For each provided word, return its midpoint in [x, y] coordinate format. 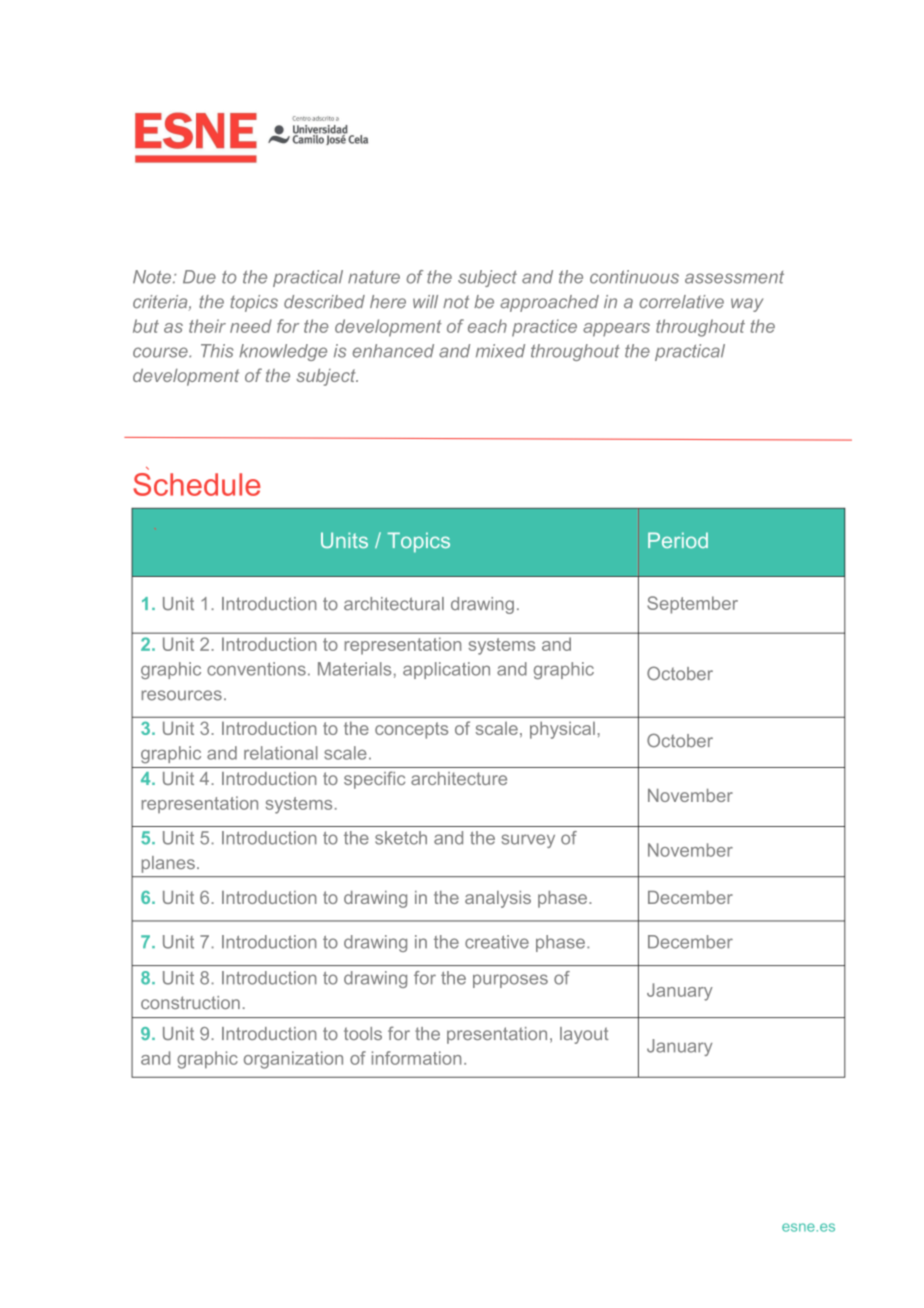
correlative [681, 302]
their [207, 326]
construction [190, 1002]
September [692, 605]
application [446, 670]
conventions [256, 669]
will [425, 301]
